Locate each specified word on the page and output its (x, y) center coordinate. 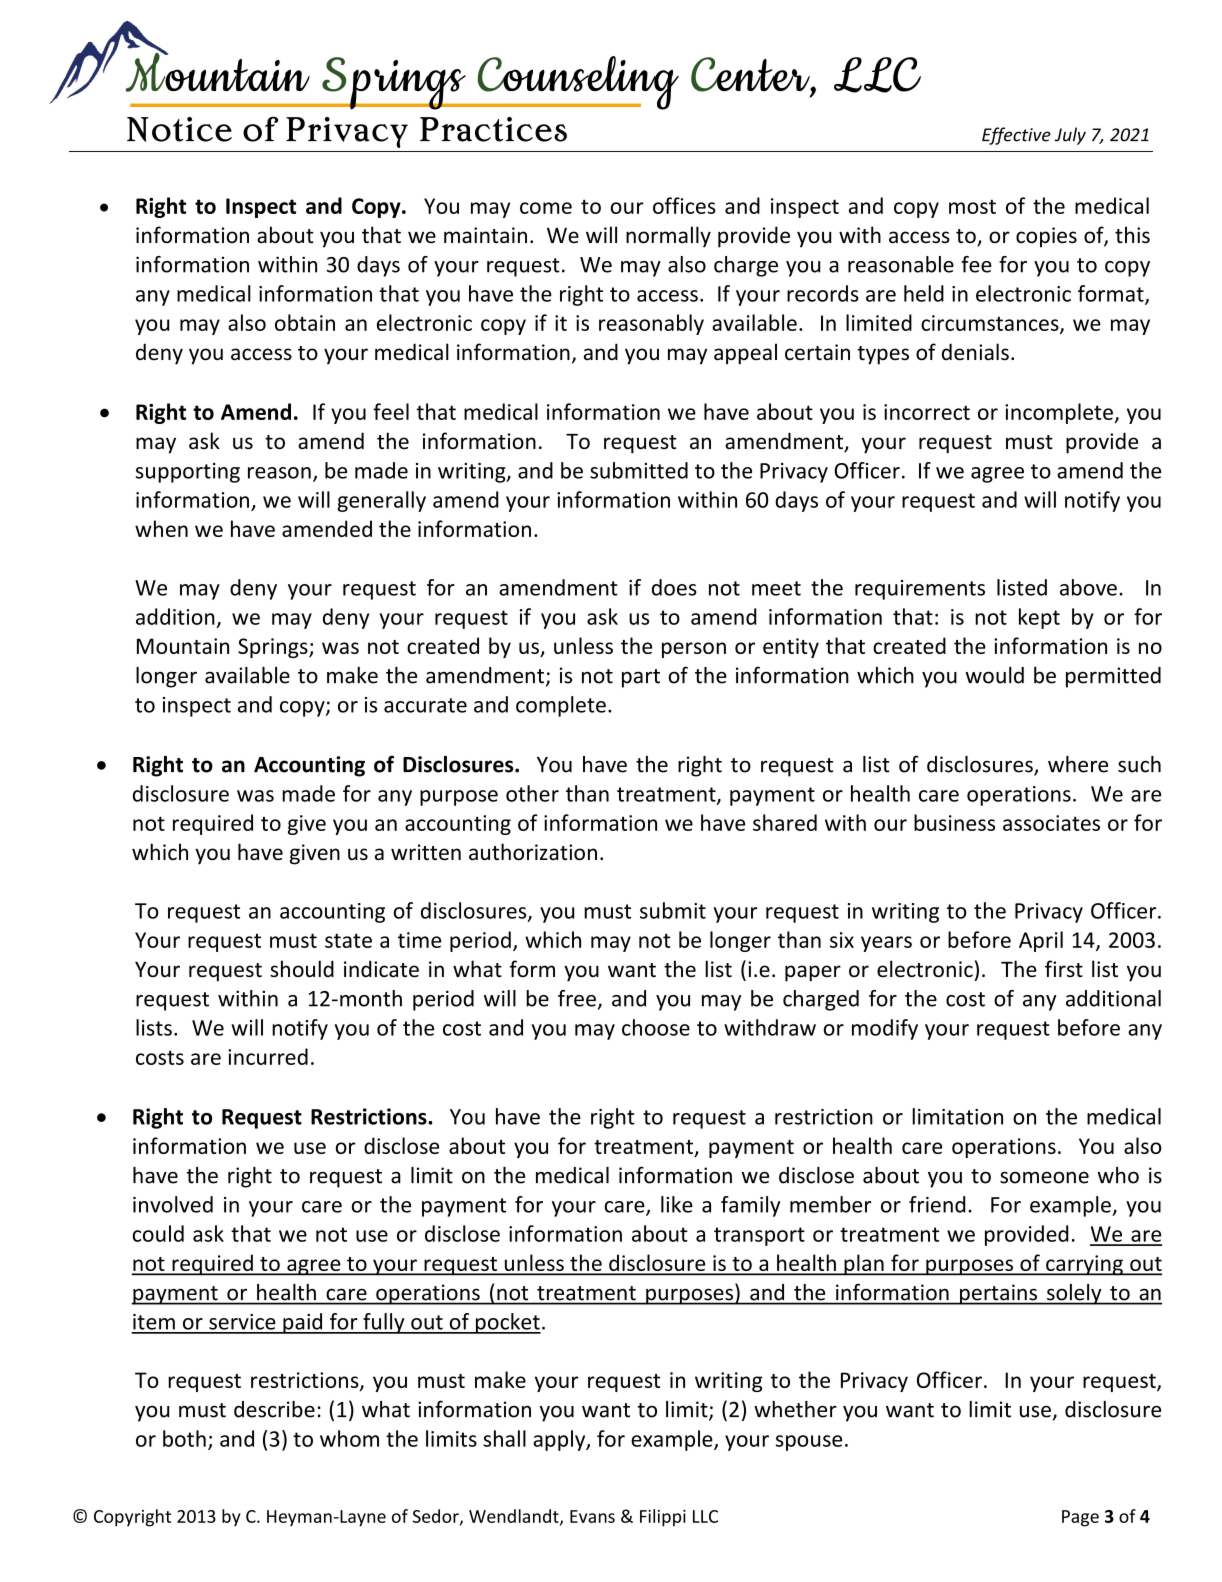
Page (1080, 1518)
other (532, 793)
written (426, 852)
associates (1051, 823)
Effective (1016, 136)
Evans (592, 1516)
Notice (179, 129)
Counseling (577, 83)
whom (349, 1438)
